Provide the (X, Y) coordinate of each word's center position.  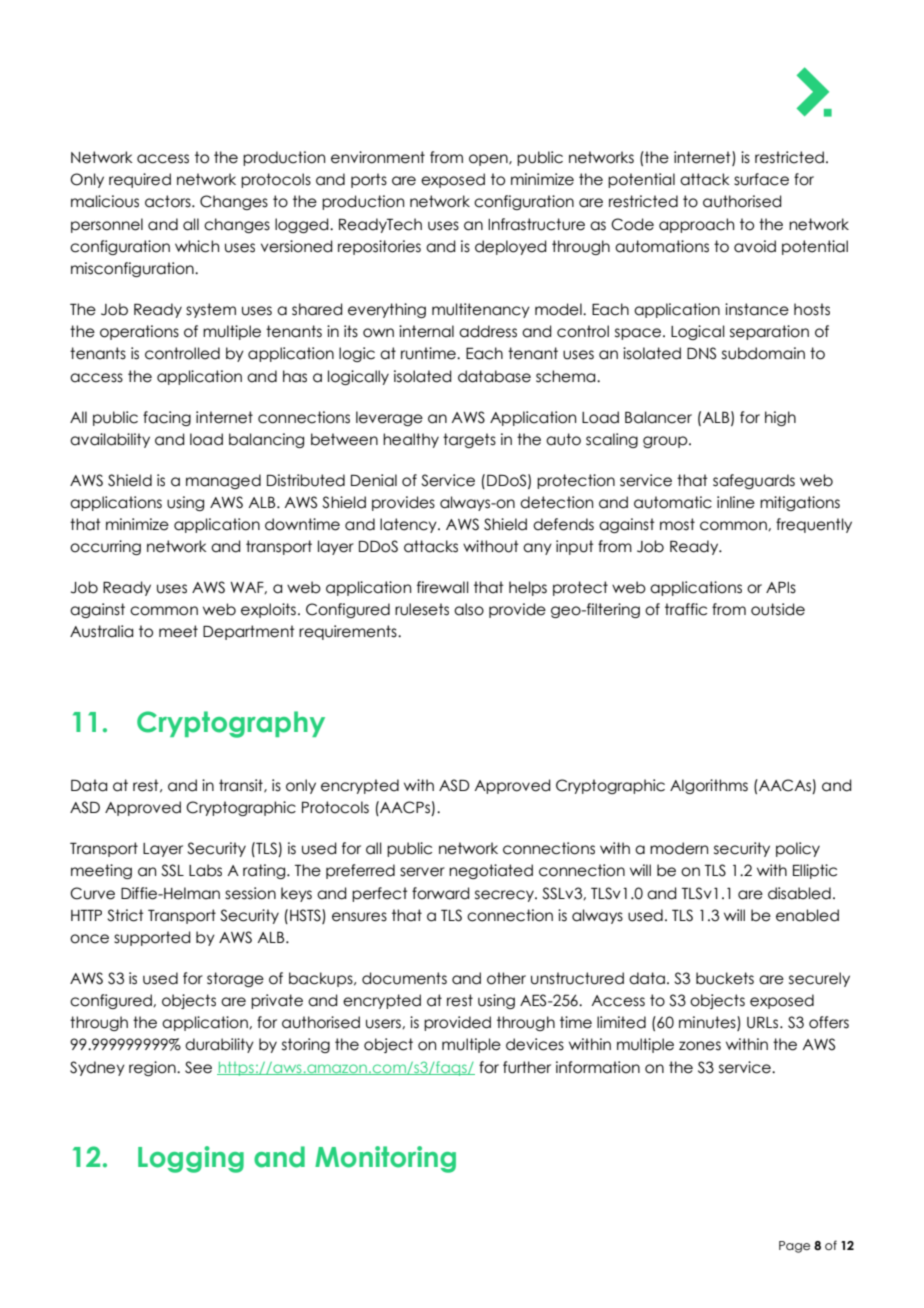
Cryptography (231, 724)
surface (761, 179)
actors (169, 201)
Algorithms (709, 786)
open (489, 160)
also (469, 609)
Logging (191, 1159)
